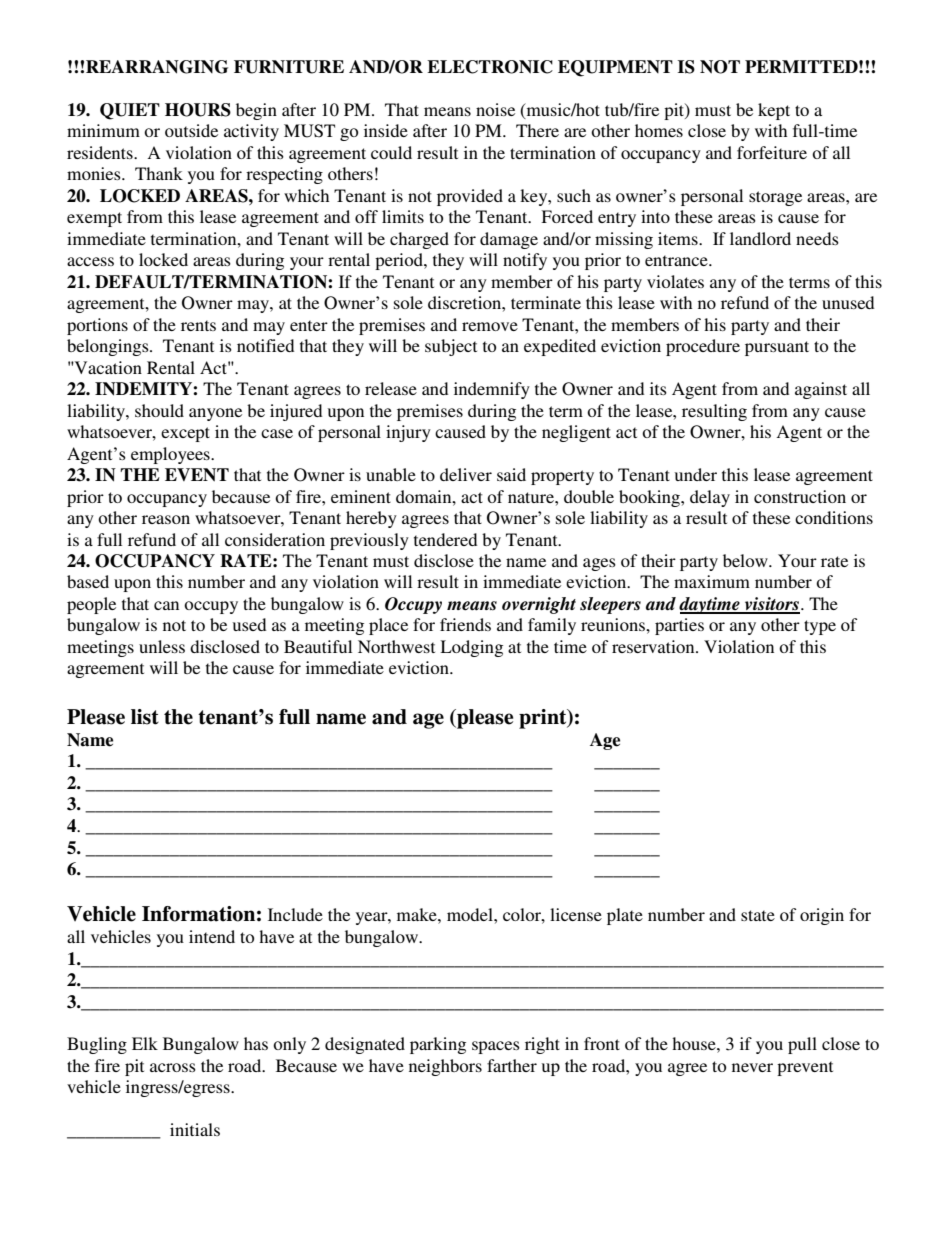  What do you see at coordinates (198, 325) in the screenshot?
I see `rents` at bounding box center [198, 325].
